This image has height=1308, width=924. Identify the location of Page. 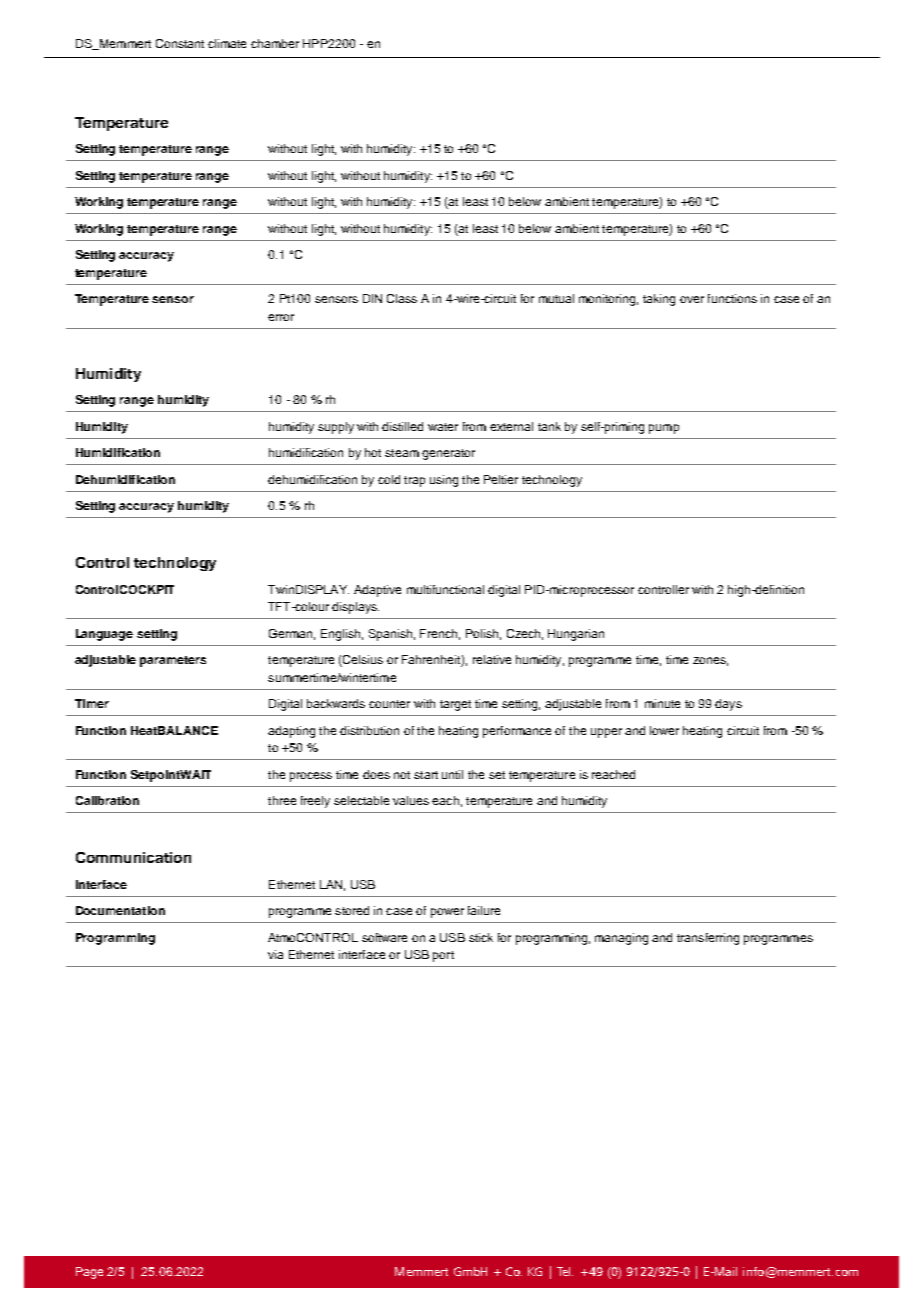
(89, 1273).
